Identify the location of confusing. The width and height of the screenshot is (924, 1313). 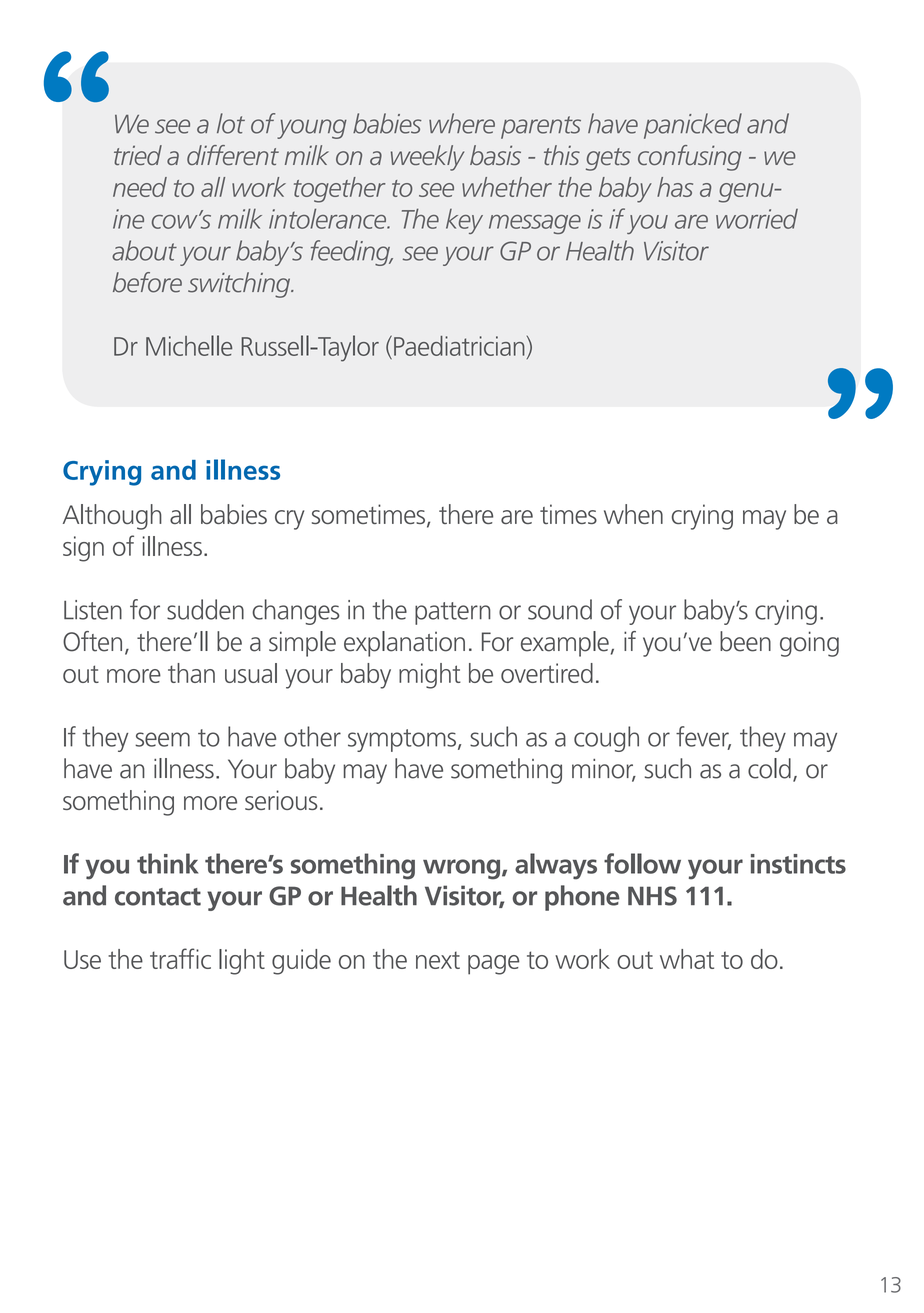
(690, 158).
